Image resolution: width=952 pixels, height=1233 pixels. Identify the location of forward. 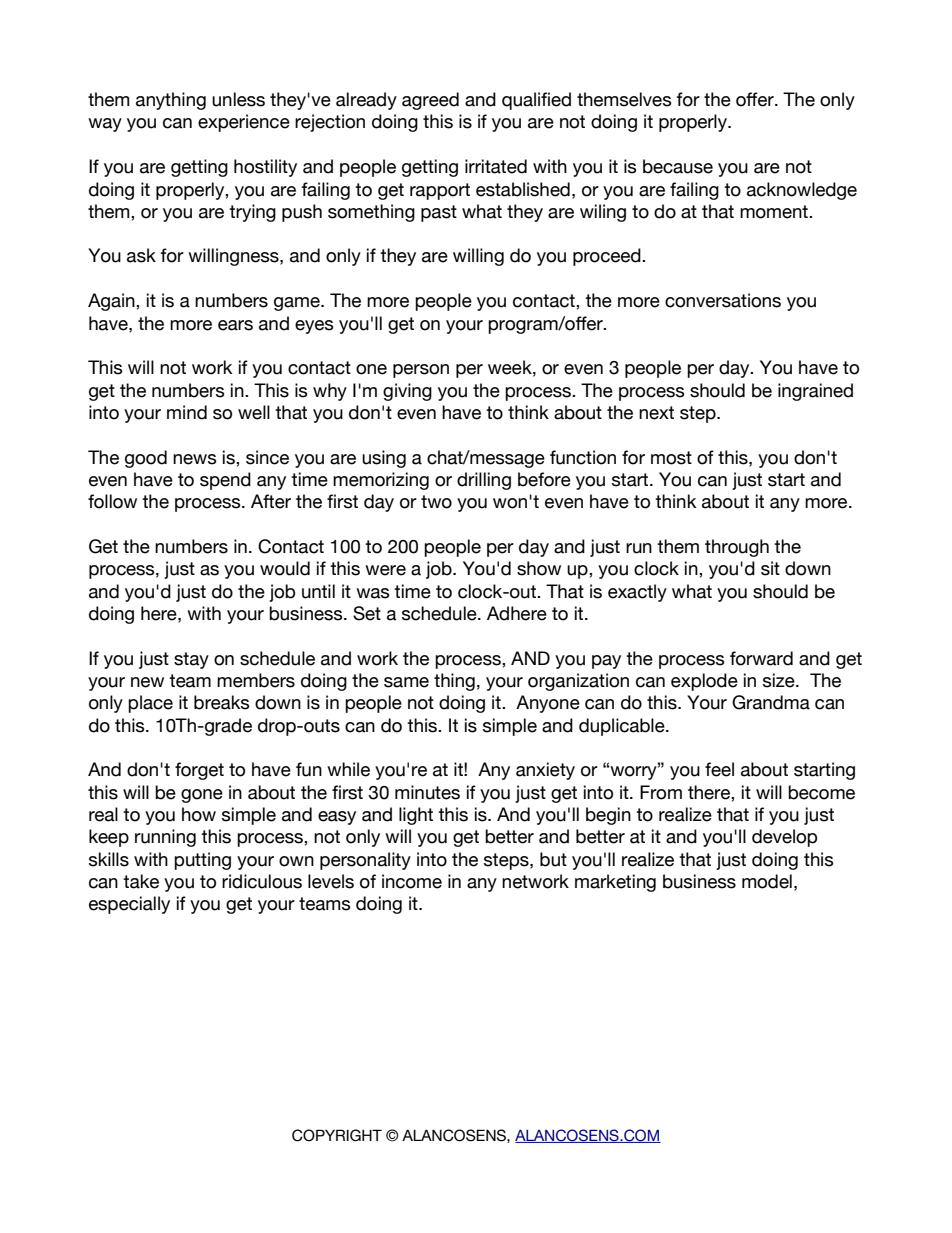
(761, 658).
